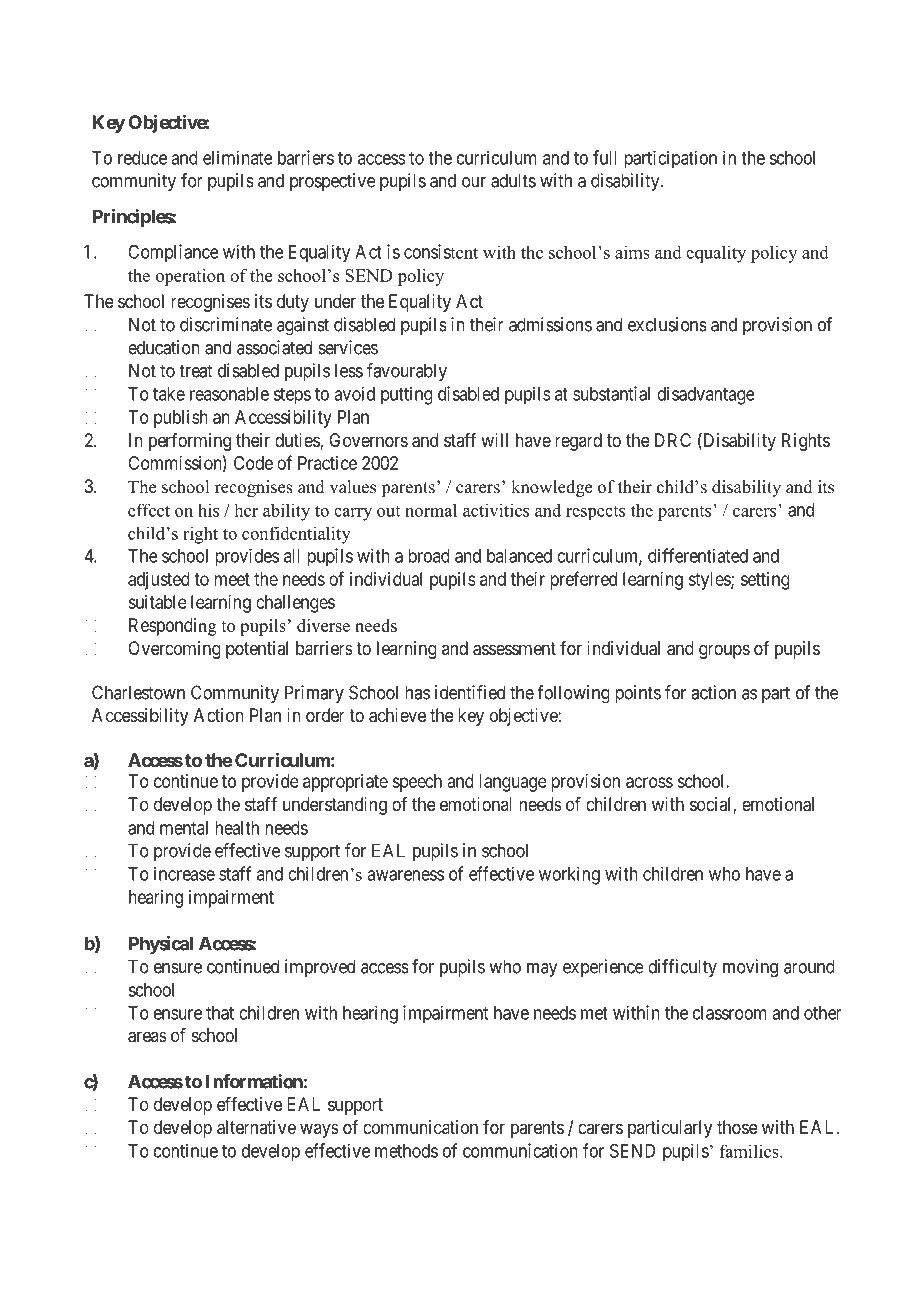  I want to click on those, so click(737, 1127).
